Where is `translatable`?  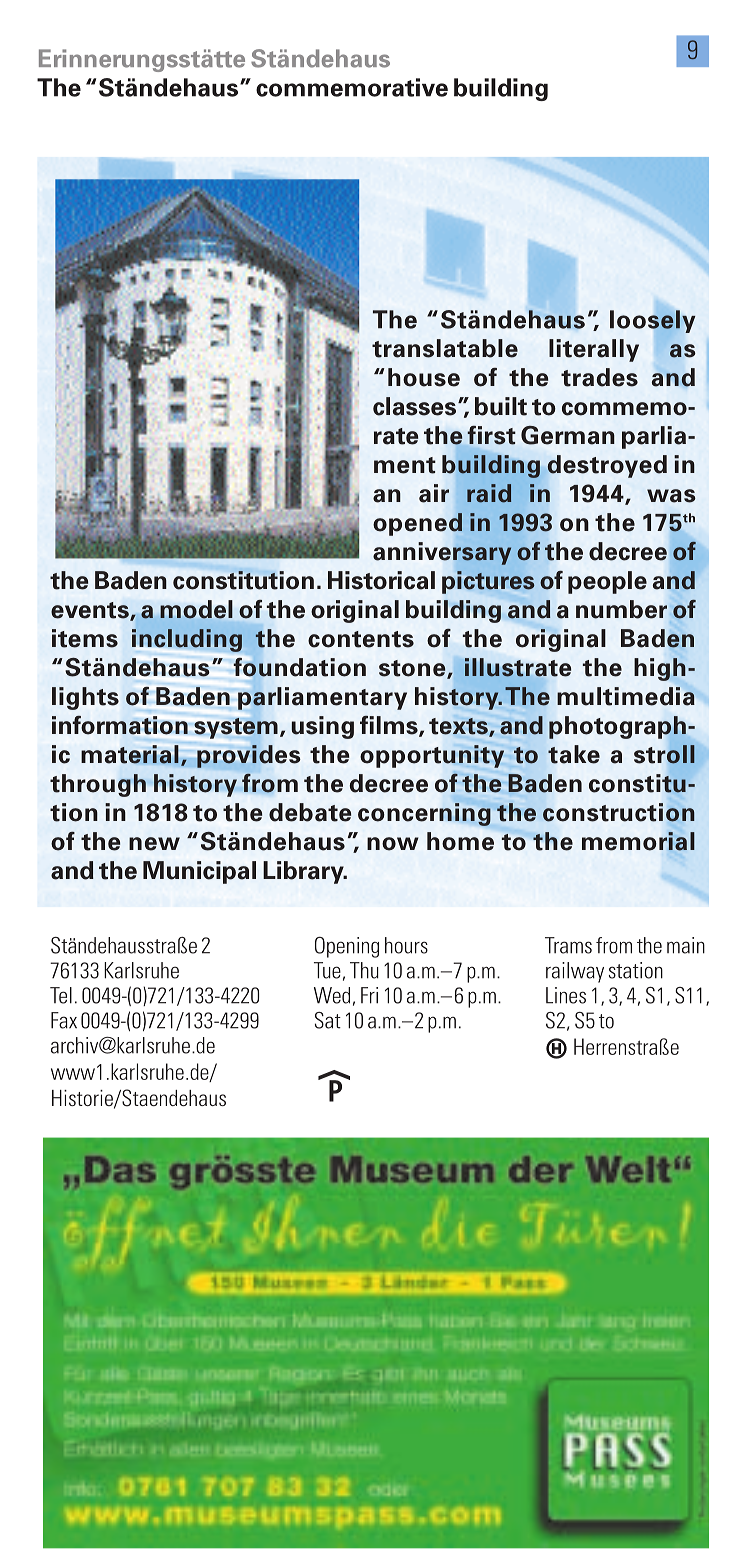
translatable is located at coordinates (445, 348).
